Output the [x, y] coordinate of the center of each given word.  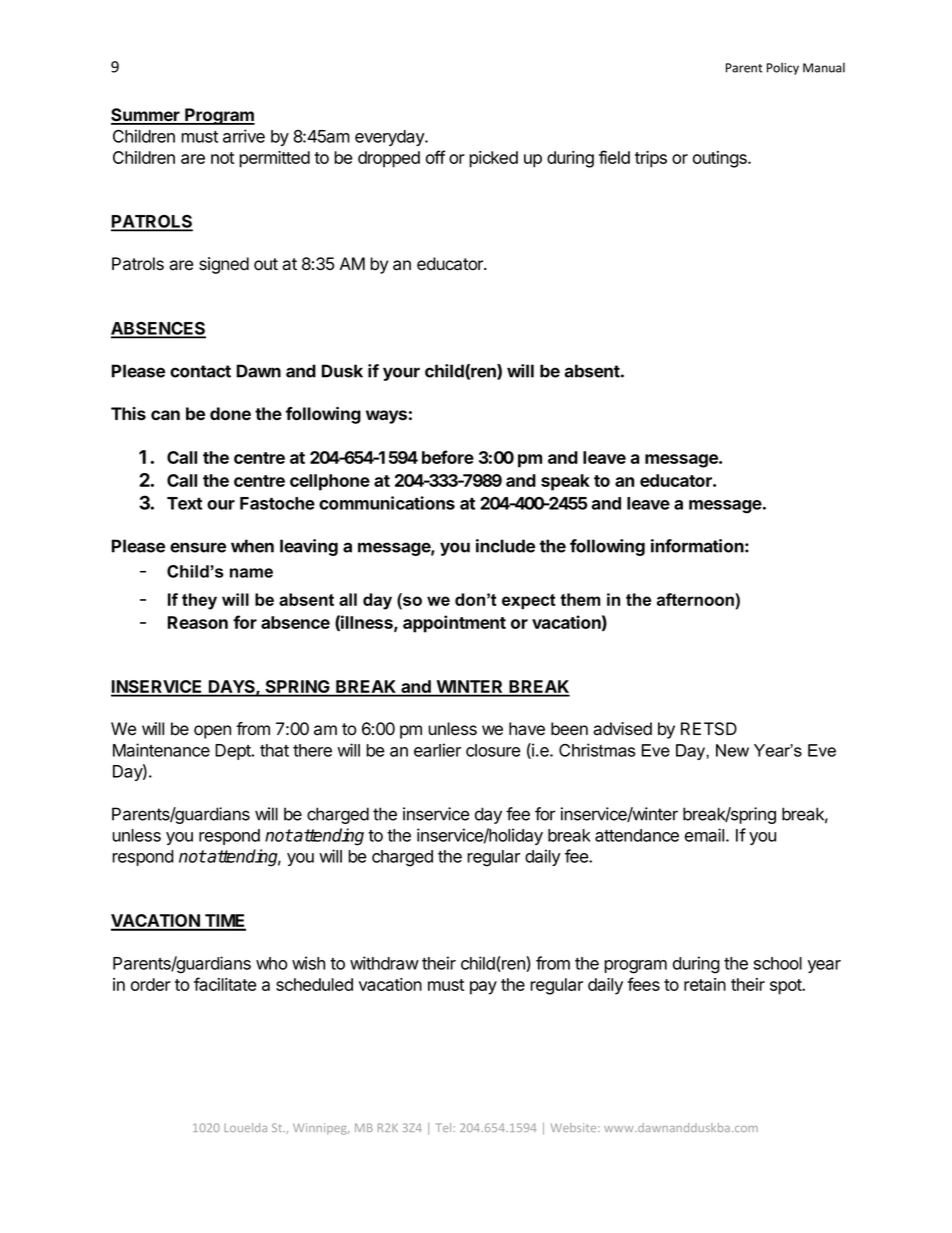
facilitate [225, 984]
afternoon [696, 599]
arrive [244, 136]
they [199, 601]
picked [493, 159]
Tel [443, 1127]
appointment [454, 624]
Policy [783, 68]
